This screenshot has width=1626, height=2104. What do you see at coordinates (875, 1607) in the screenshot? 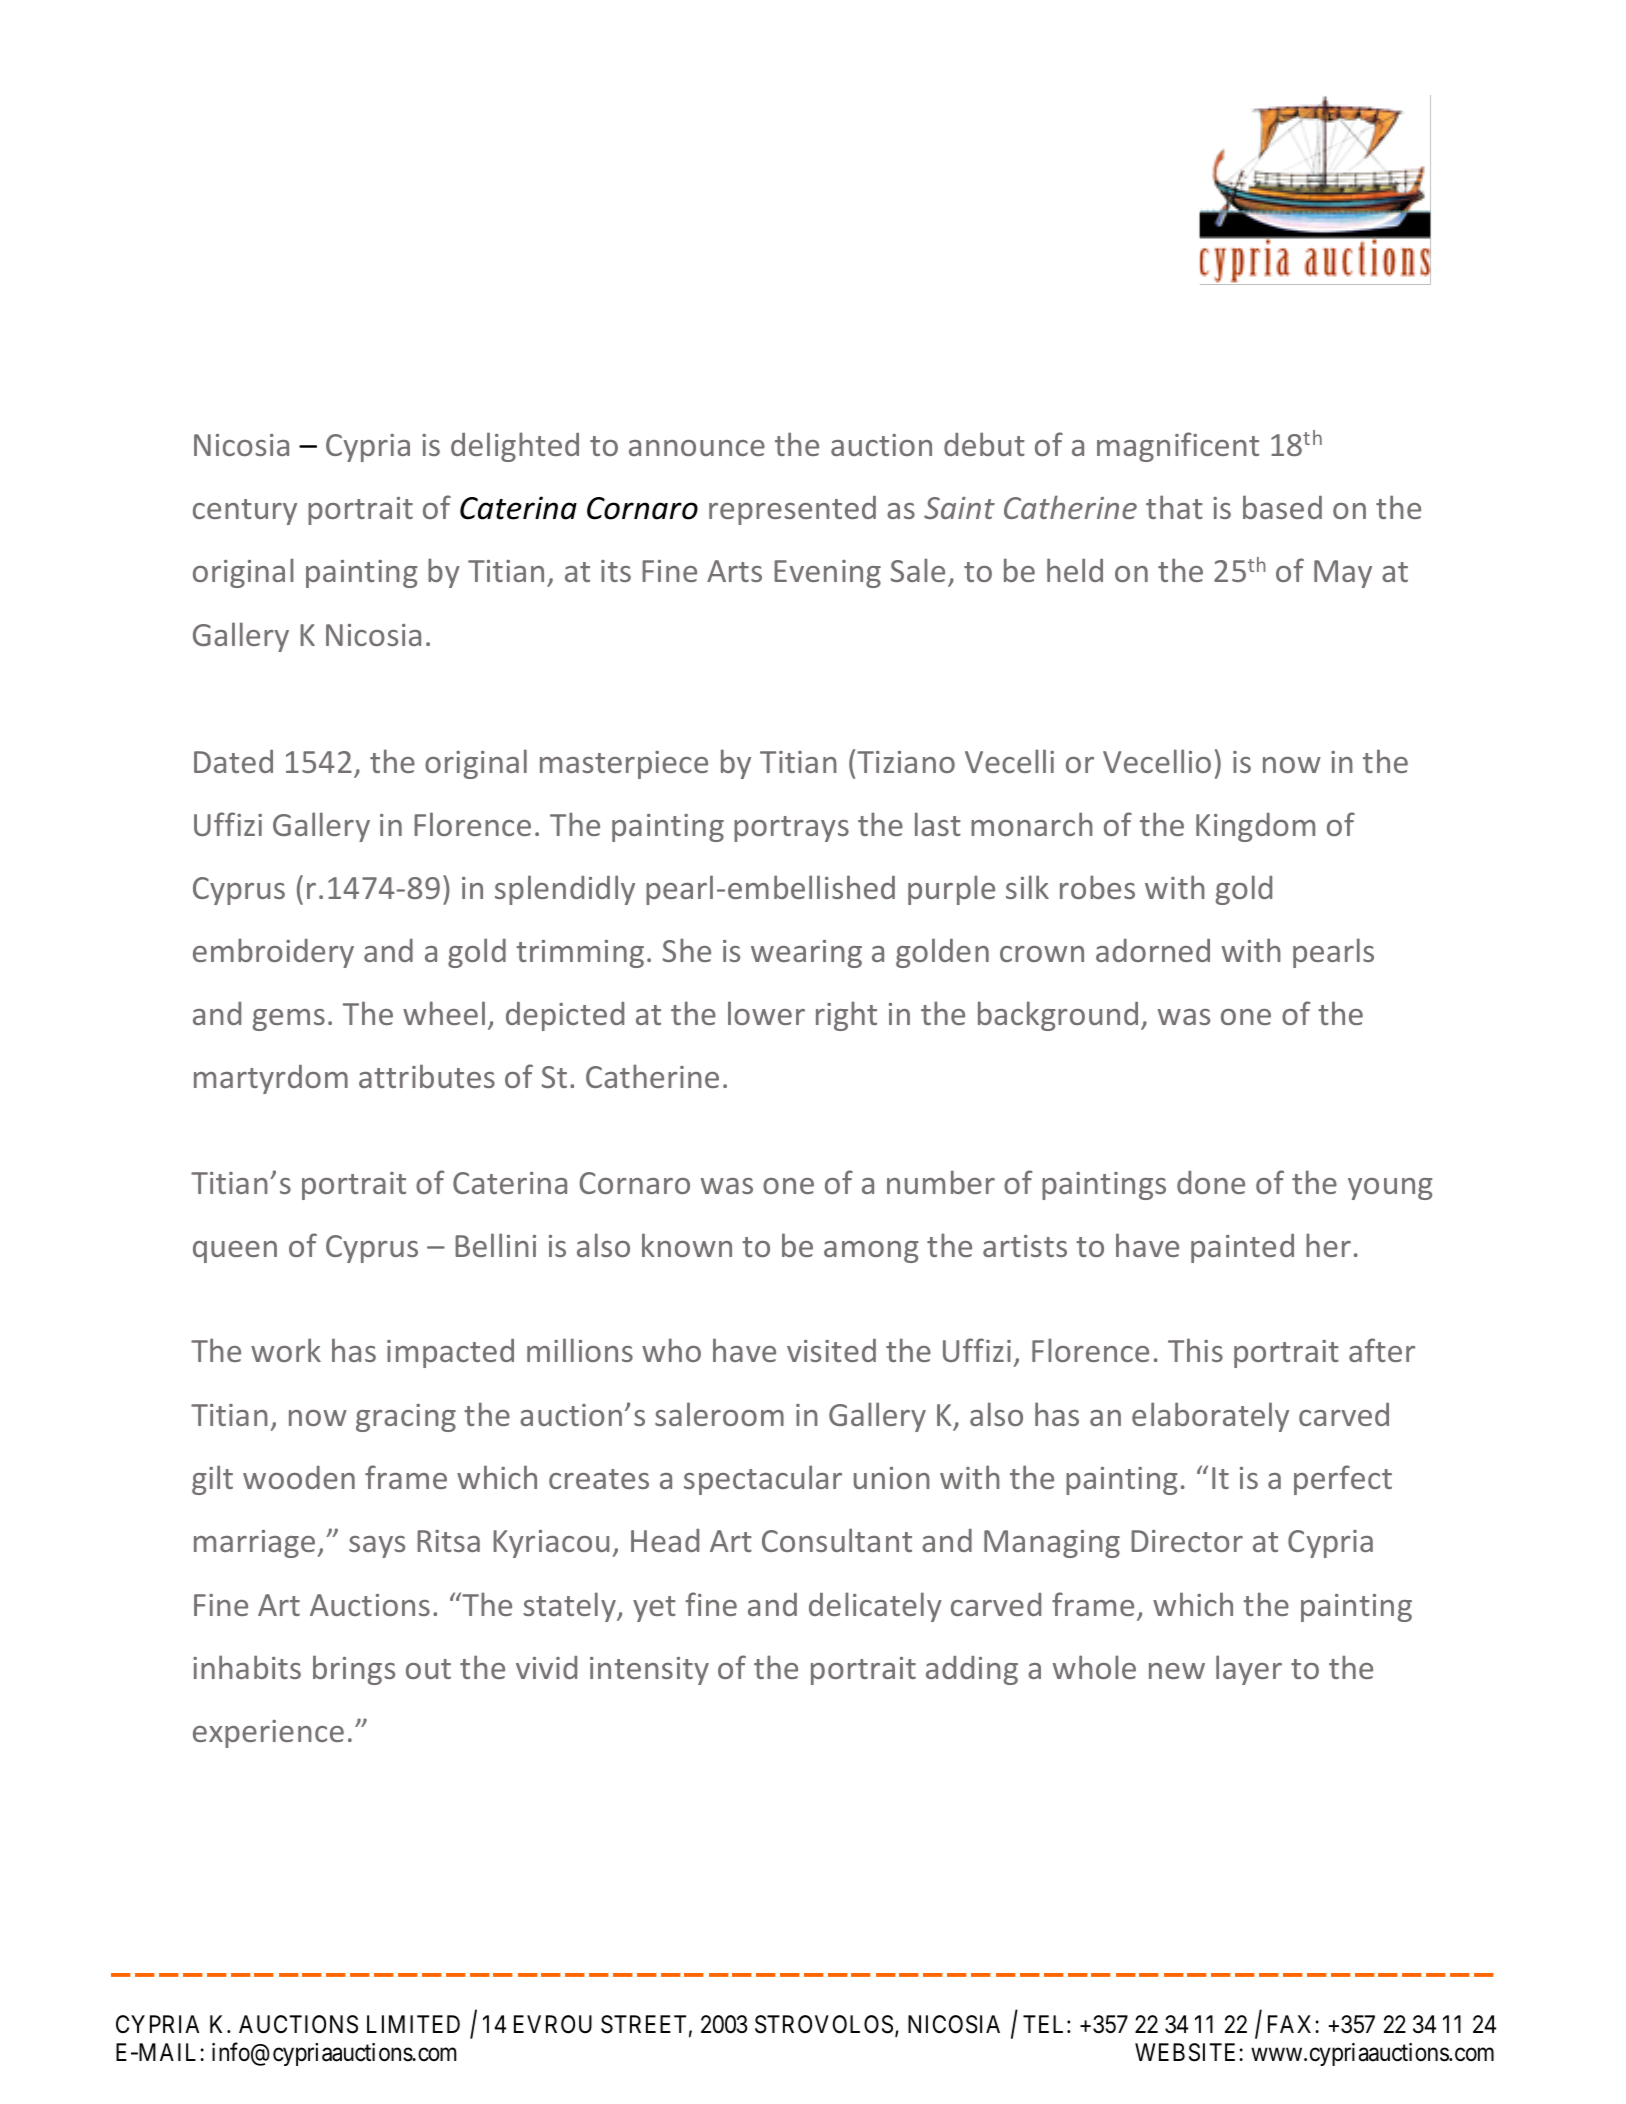
I see `delicately` at bounding box center [875, 1607].
